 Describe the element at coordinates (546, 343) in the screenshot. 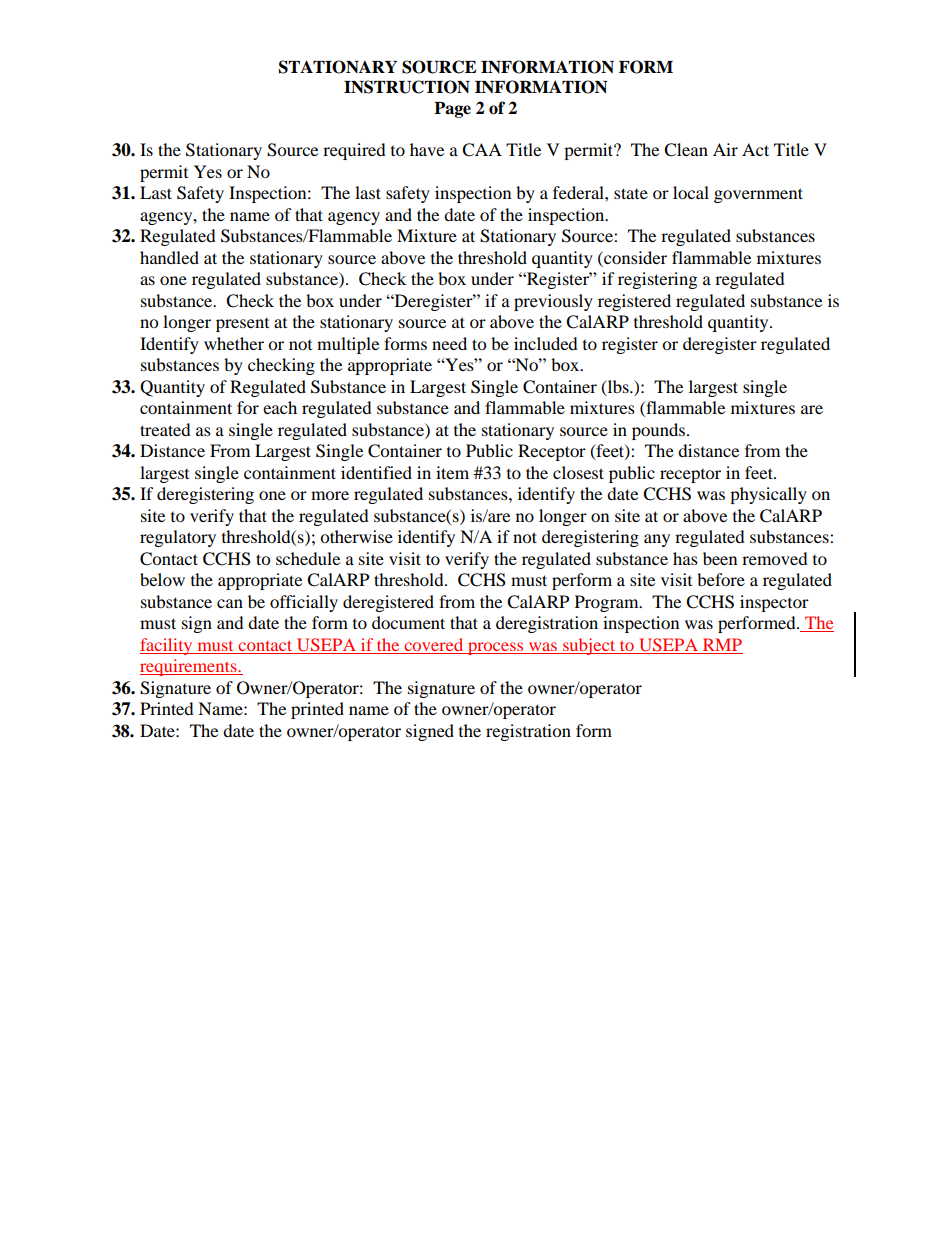

I see `included` at that location.
